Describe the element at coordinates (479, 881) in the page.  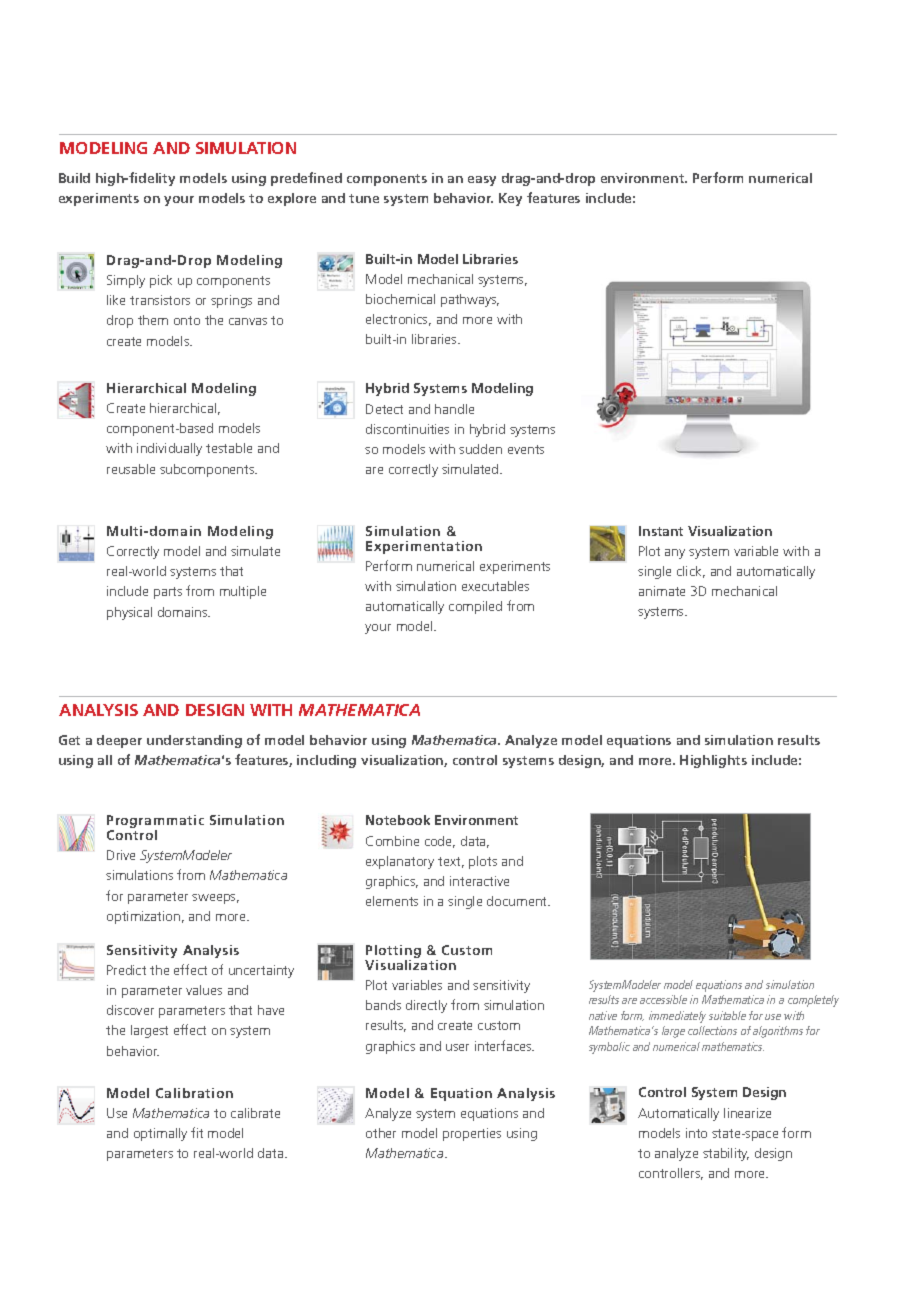
I see `interactive` at that location.
